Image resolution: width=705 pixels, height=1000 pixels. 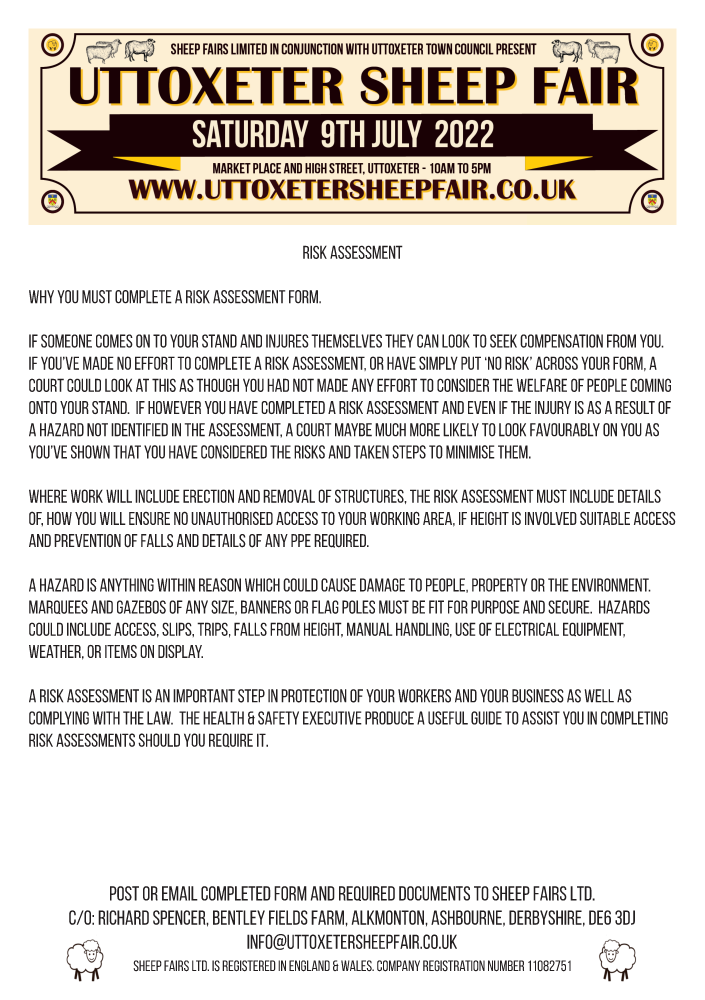 I want to click on assist, so click(x=541, y=718).
